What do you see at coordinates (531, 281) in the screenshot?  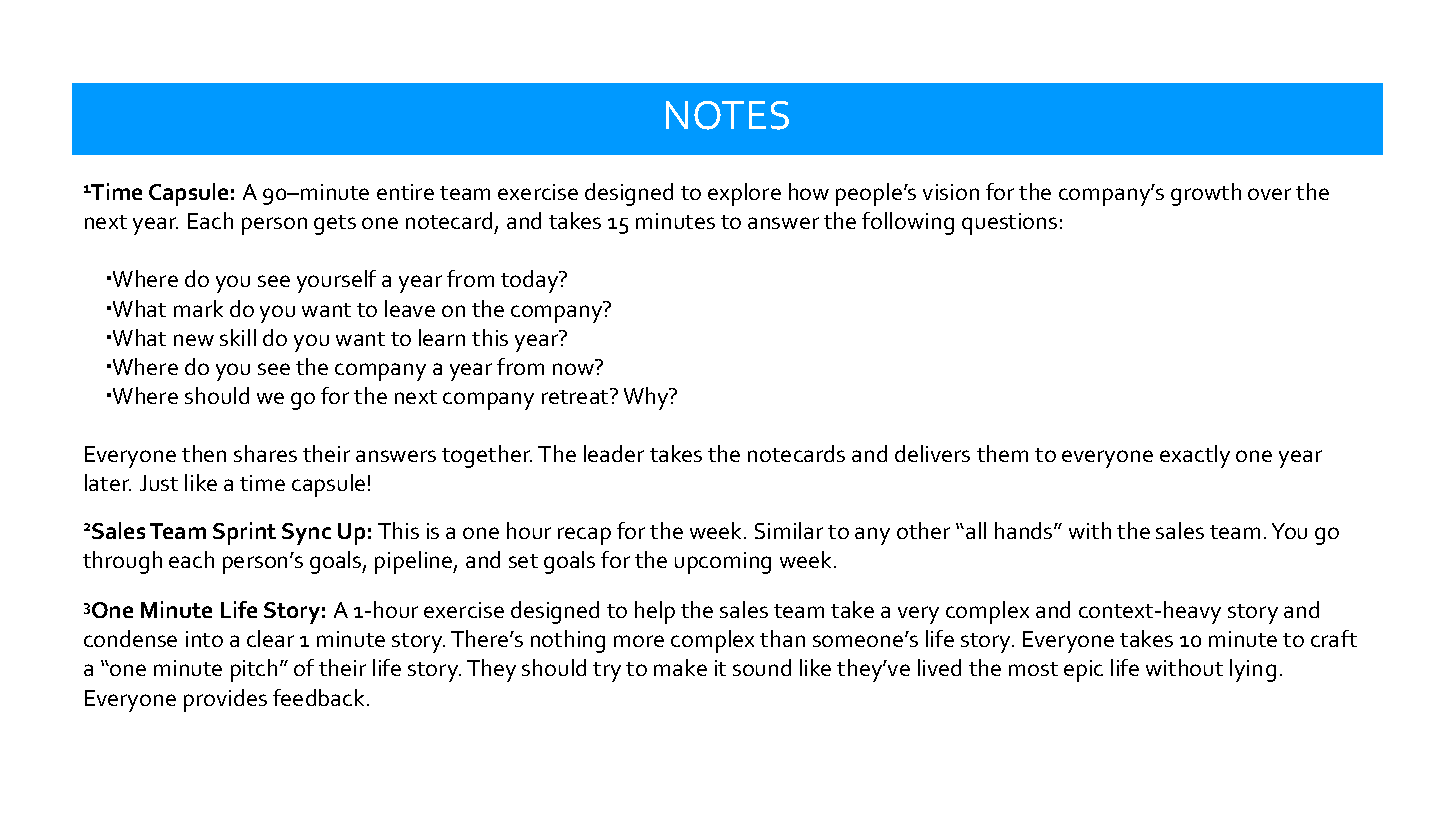 I see `today` at bounding box center [531, 281].
